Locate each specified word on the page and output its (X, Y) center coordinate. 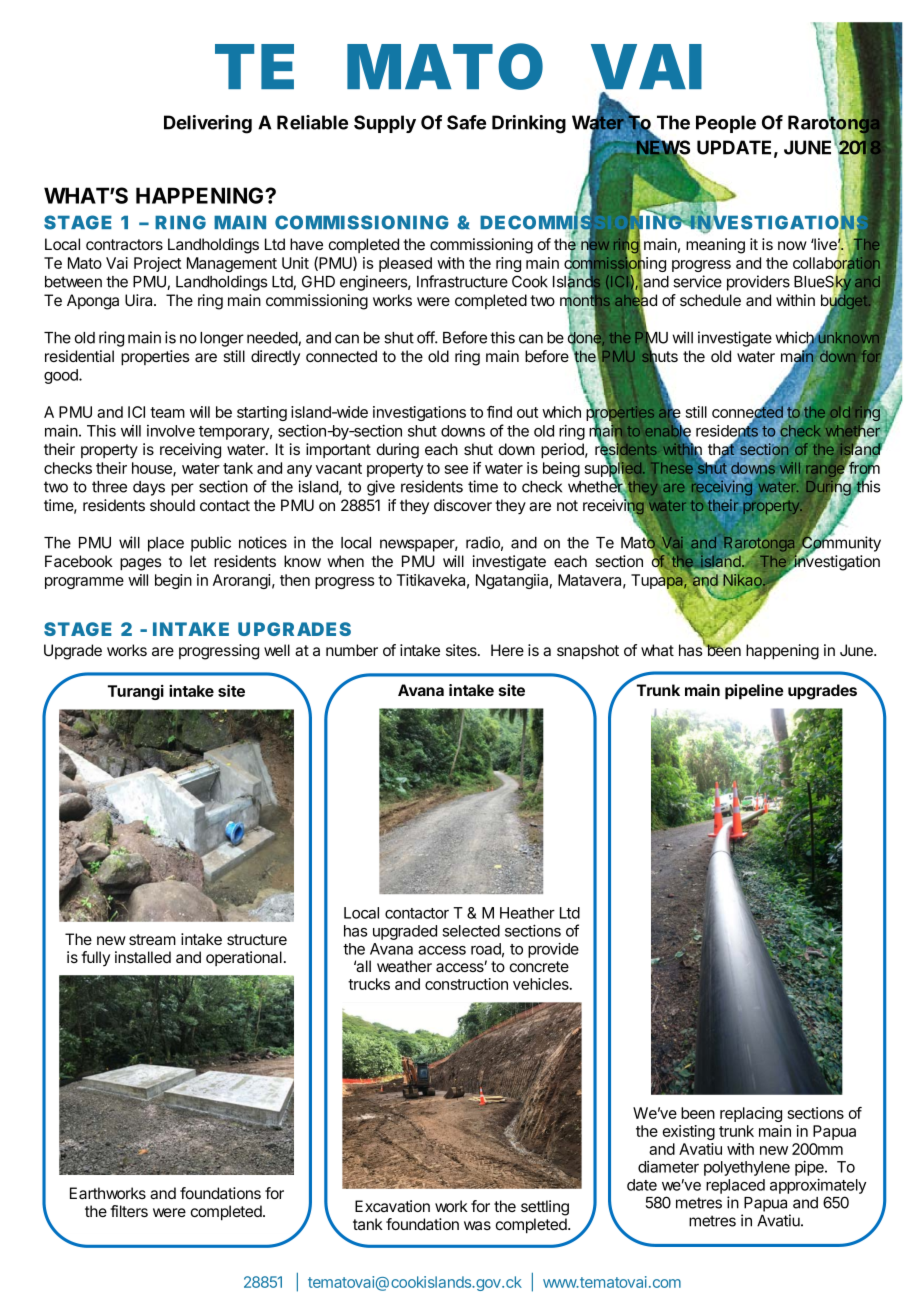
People (726, 124)
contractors (124, 244)
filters (129, 1211)
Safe (466, 122)
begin (173, 581)
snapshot (588, 652)
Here (507, 650)
